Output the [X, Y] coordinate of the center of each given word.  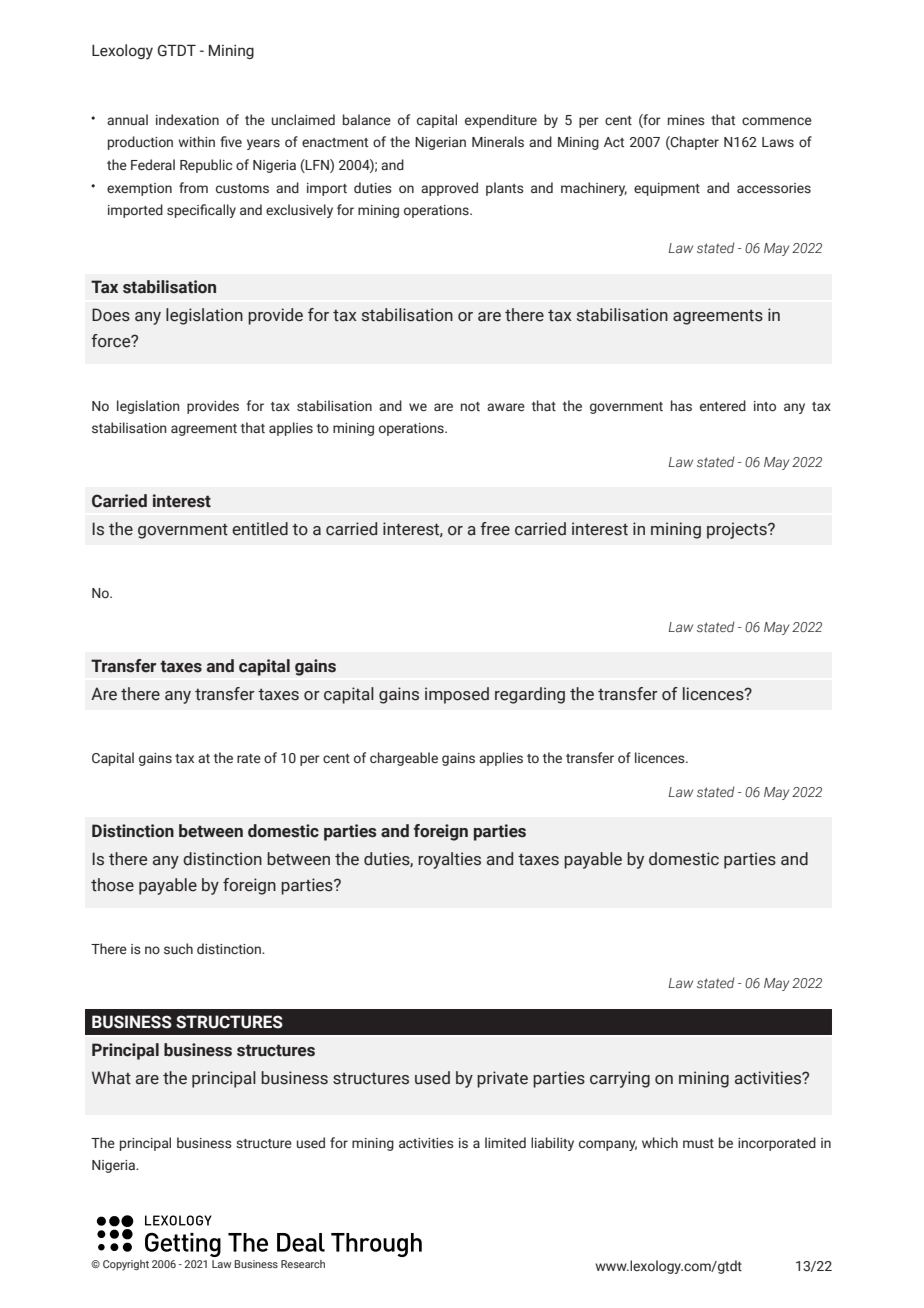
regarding [530, 695]
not [470, 406]
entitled [260, 529]
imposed [457, 695]
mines [686, 120]
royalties [449, 860]
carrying [620, 1079]
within [196, 141]
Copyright [126, 1265]
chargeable [404, 759]
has [681, 405]
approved [449, 189]
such [178, 948]
